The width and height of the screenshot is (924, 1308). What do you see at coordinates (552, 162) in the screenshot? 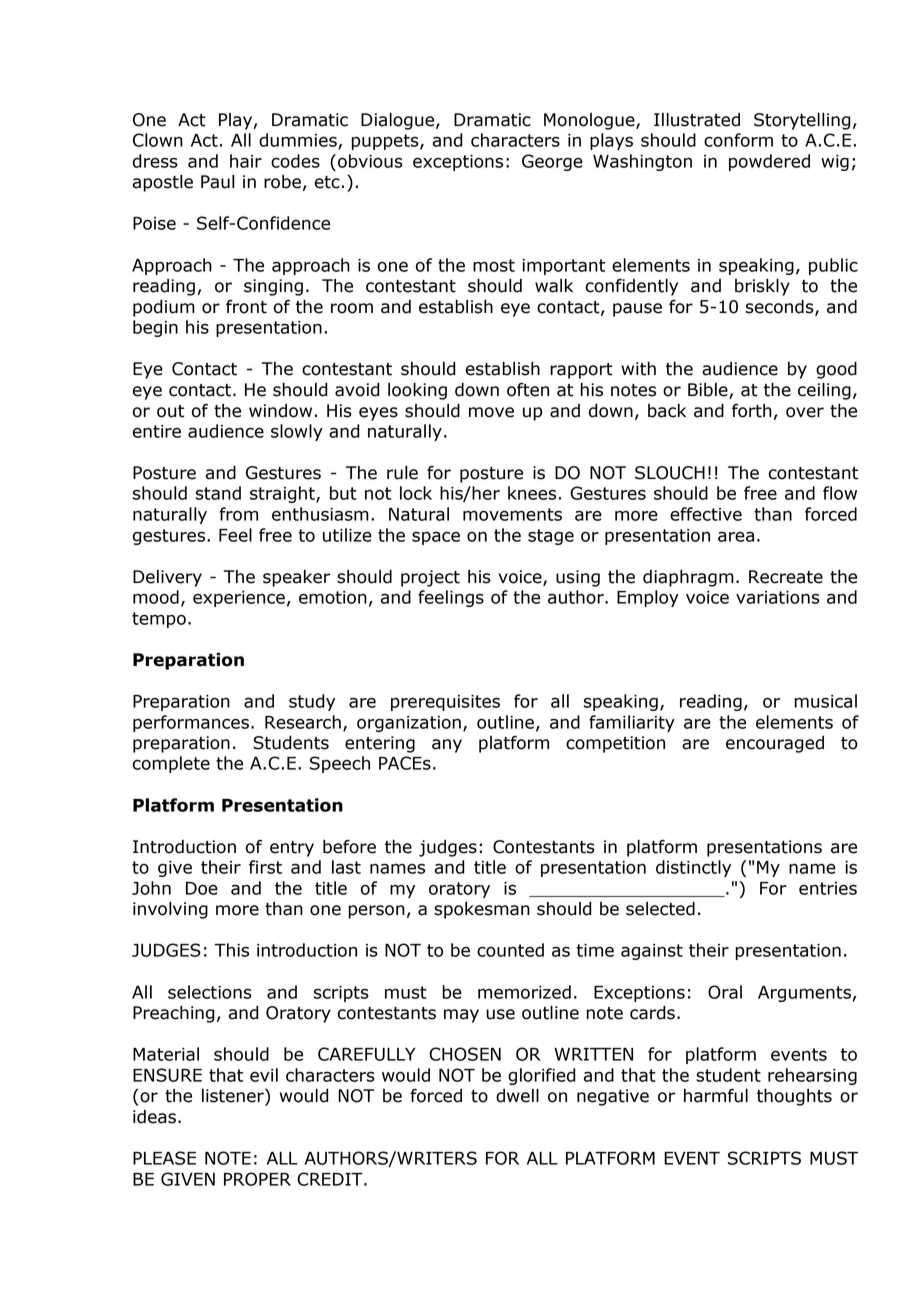
I see `George` at bounding box center [552, 162].
